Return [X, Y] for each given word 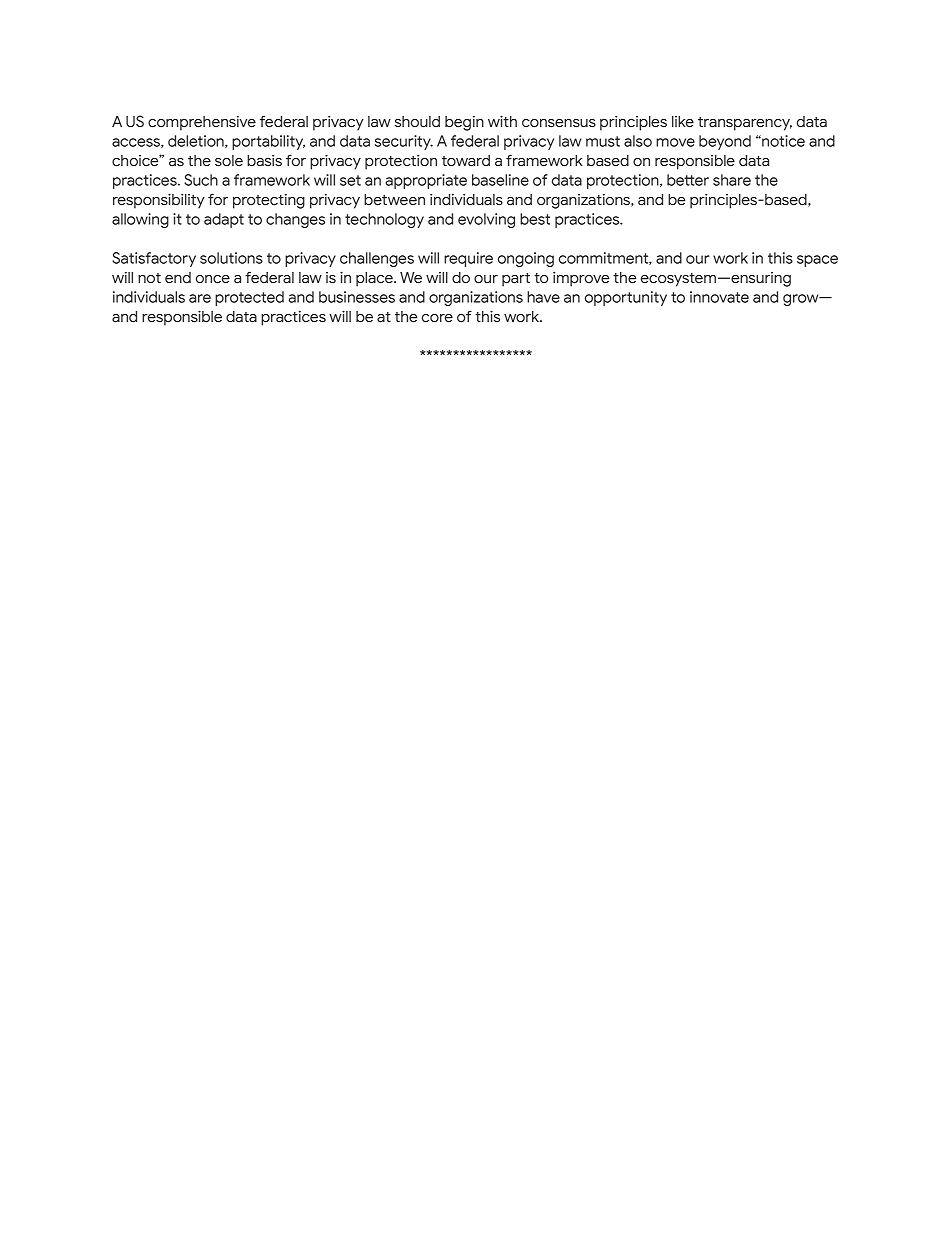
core [437, 318]
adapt [224, 220]
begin [464, 123]
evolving [486, 220]
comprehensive [202, 123]
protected [249, 298]
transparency [745, 124]
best [535, 219]
